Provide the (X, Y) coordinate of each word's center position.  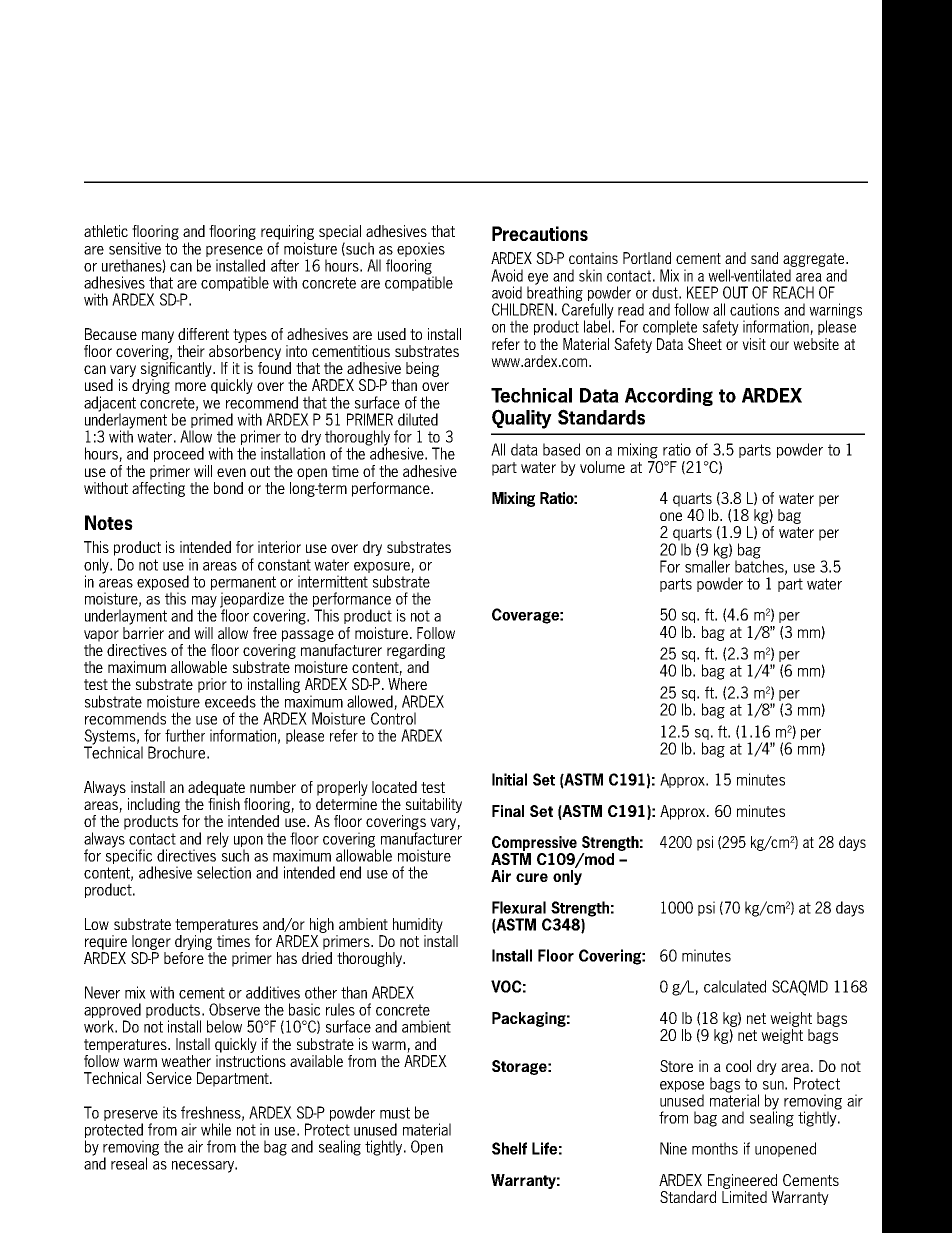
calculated (735, 986)
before (184, 958)
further (185, 735)
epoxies (421, 249)
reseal (129, 1163)
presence (234, 251)
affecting (158, 488)
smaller (707, 565)
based (561, 449)
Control (393, 718)
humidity (418, 925)
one (671, 516)
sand (764, 258)
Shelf (509, 1148)
